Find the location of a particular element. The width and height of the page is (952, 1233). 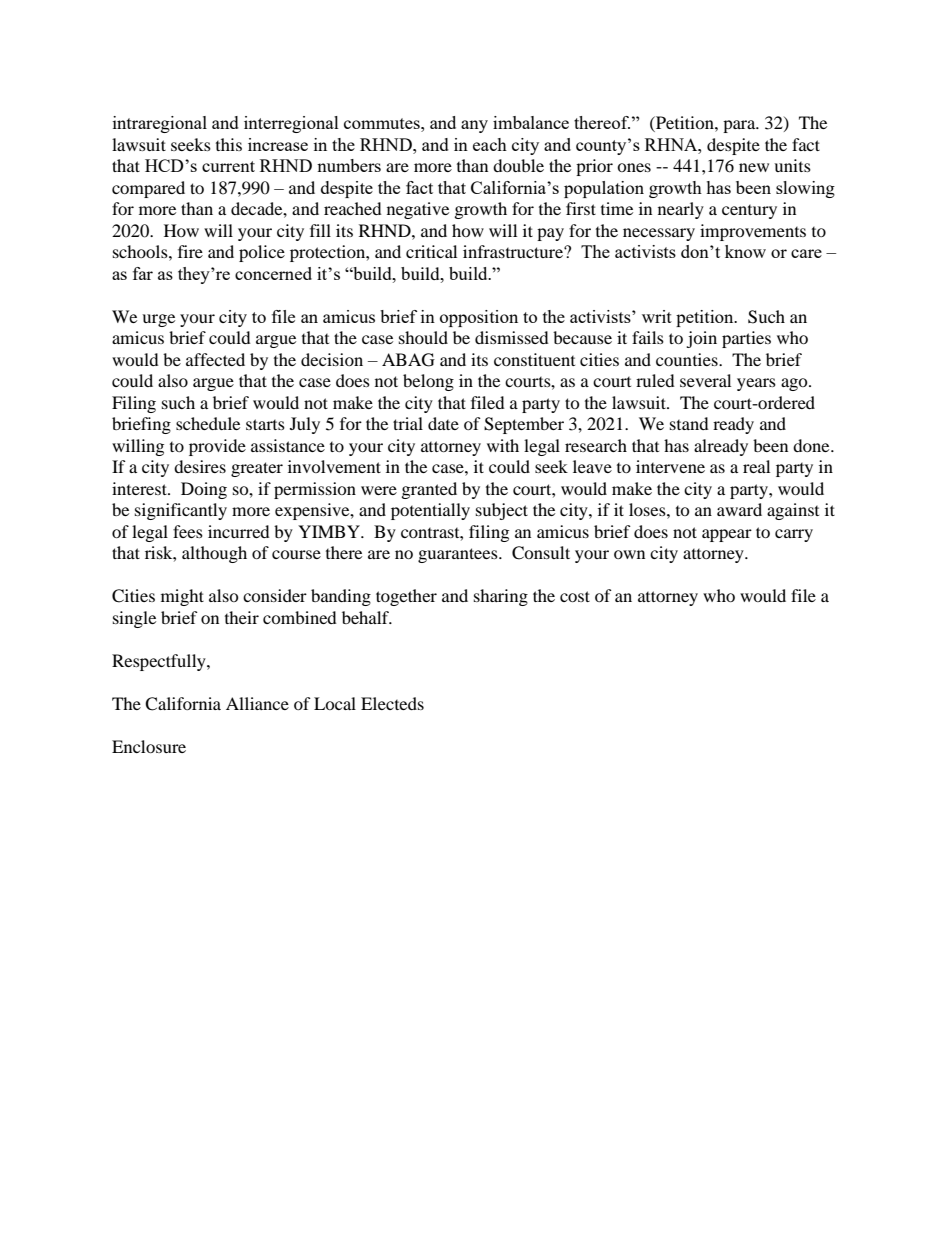

with is located at coordinates (503, 445).
